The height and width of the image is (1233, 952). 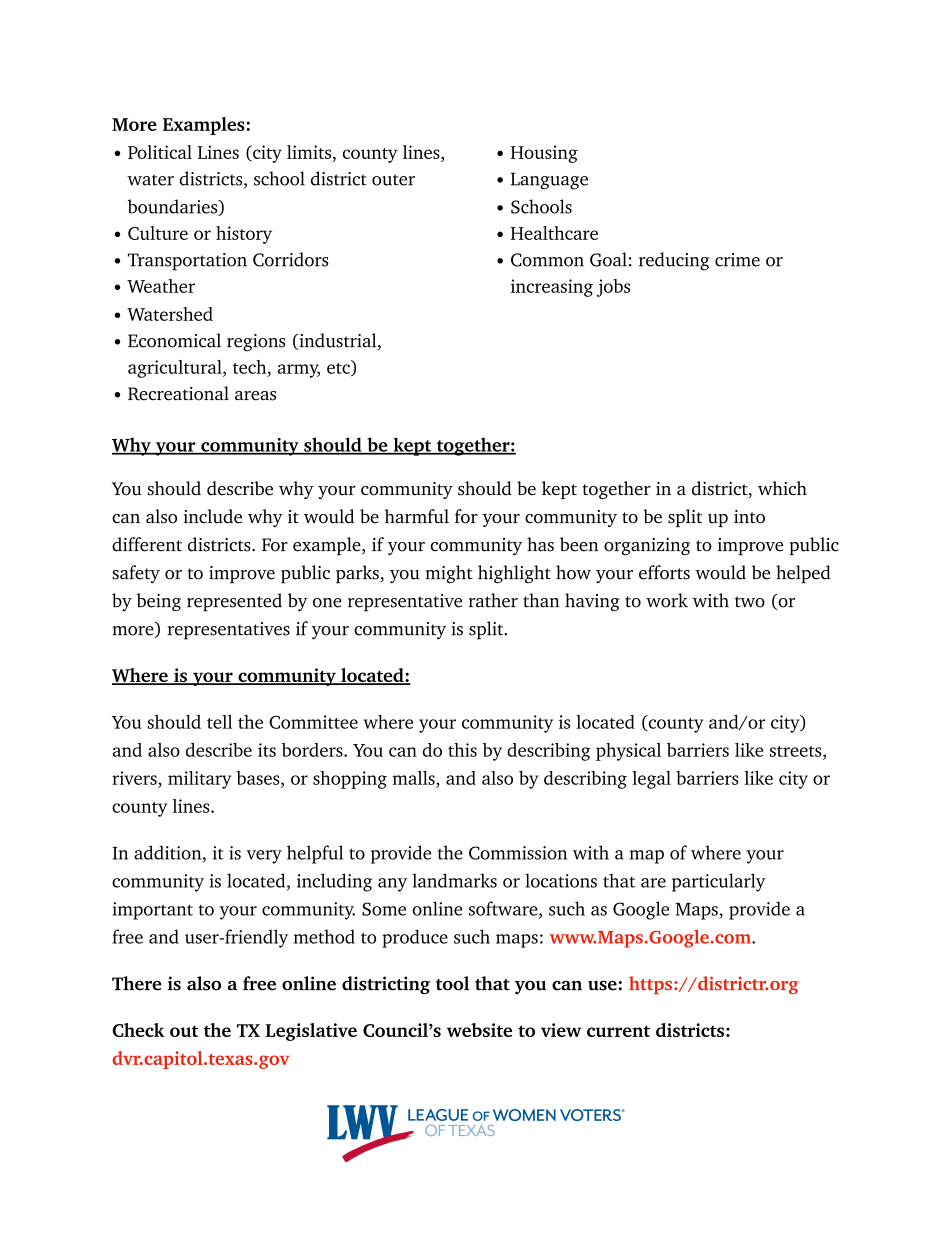 What do you see at coordinates (750, 602) in the image?
I see `two` at bounding box center [750, 602].
